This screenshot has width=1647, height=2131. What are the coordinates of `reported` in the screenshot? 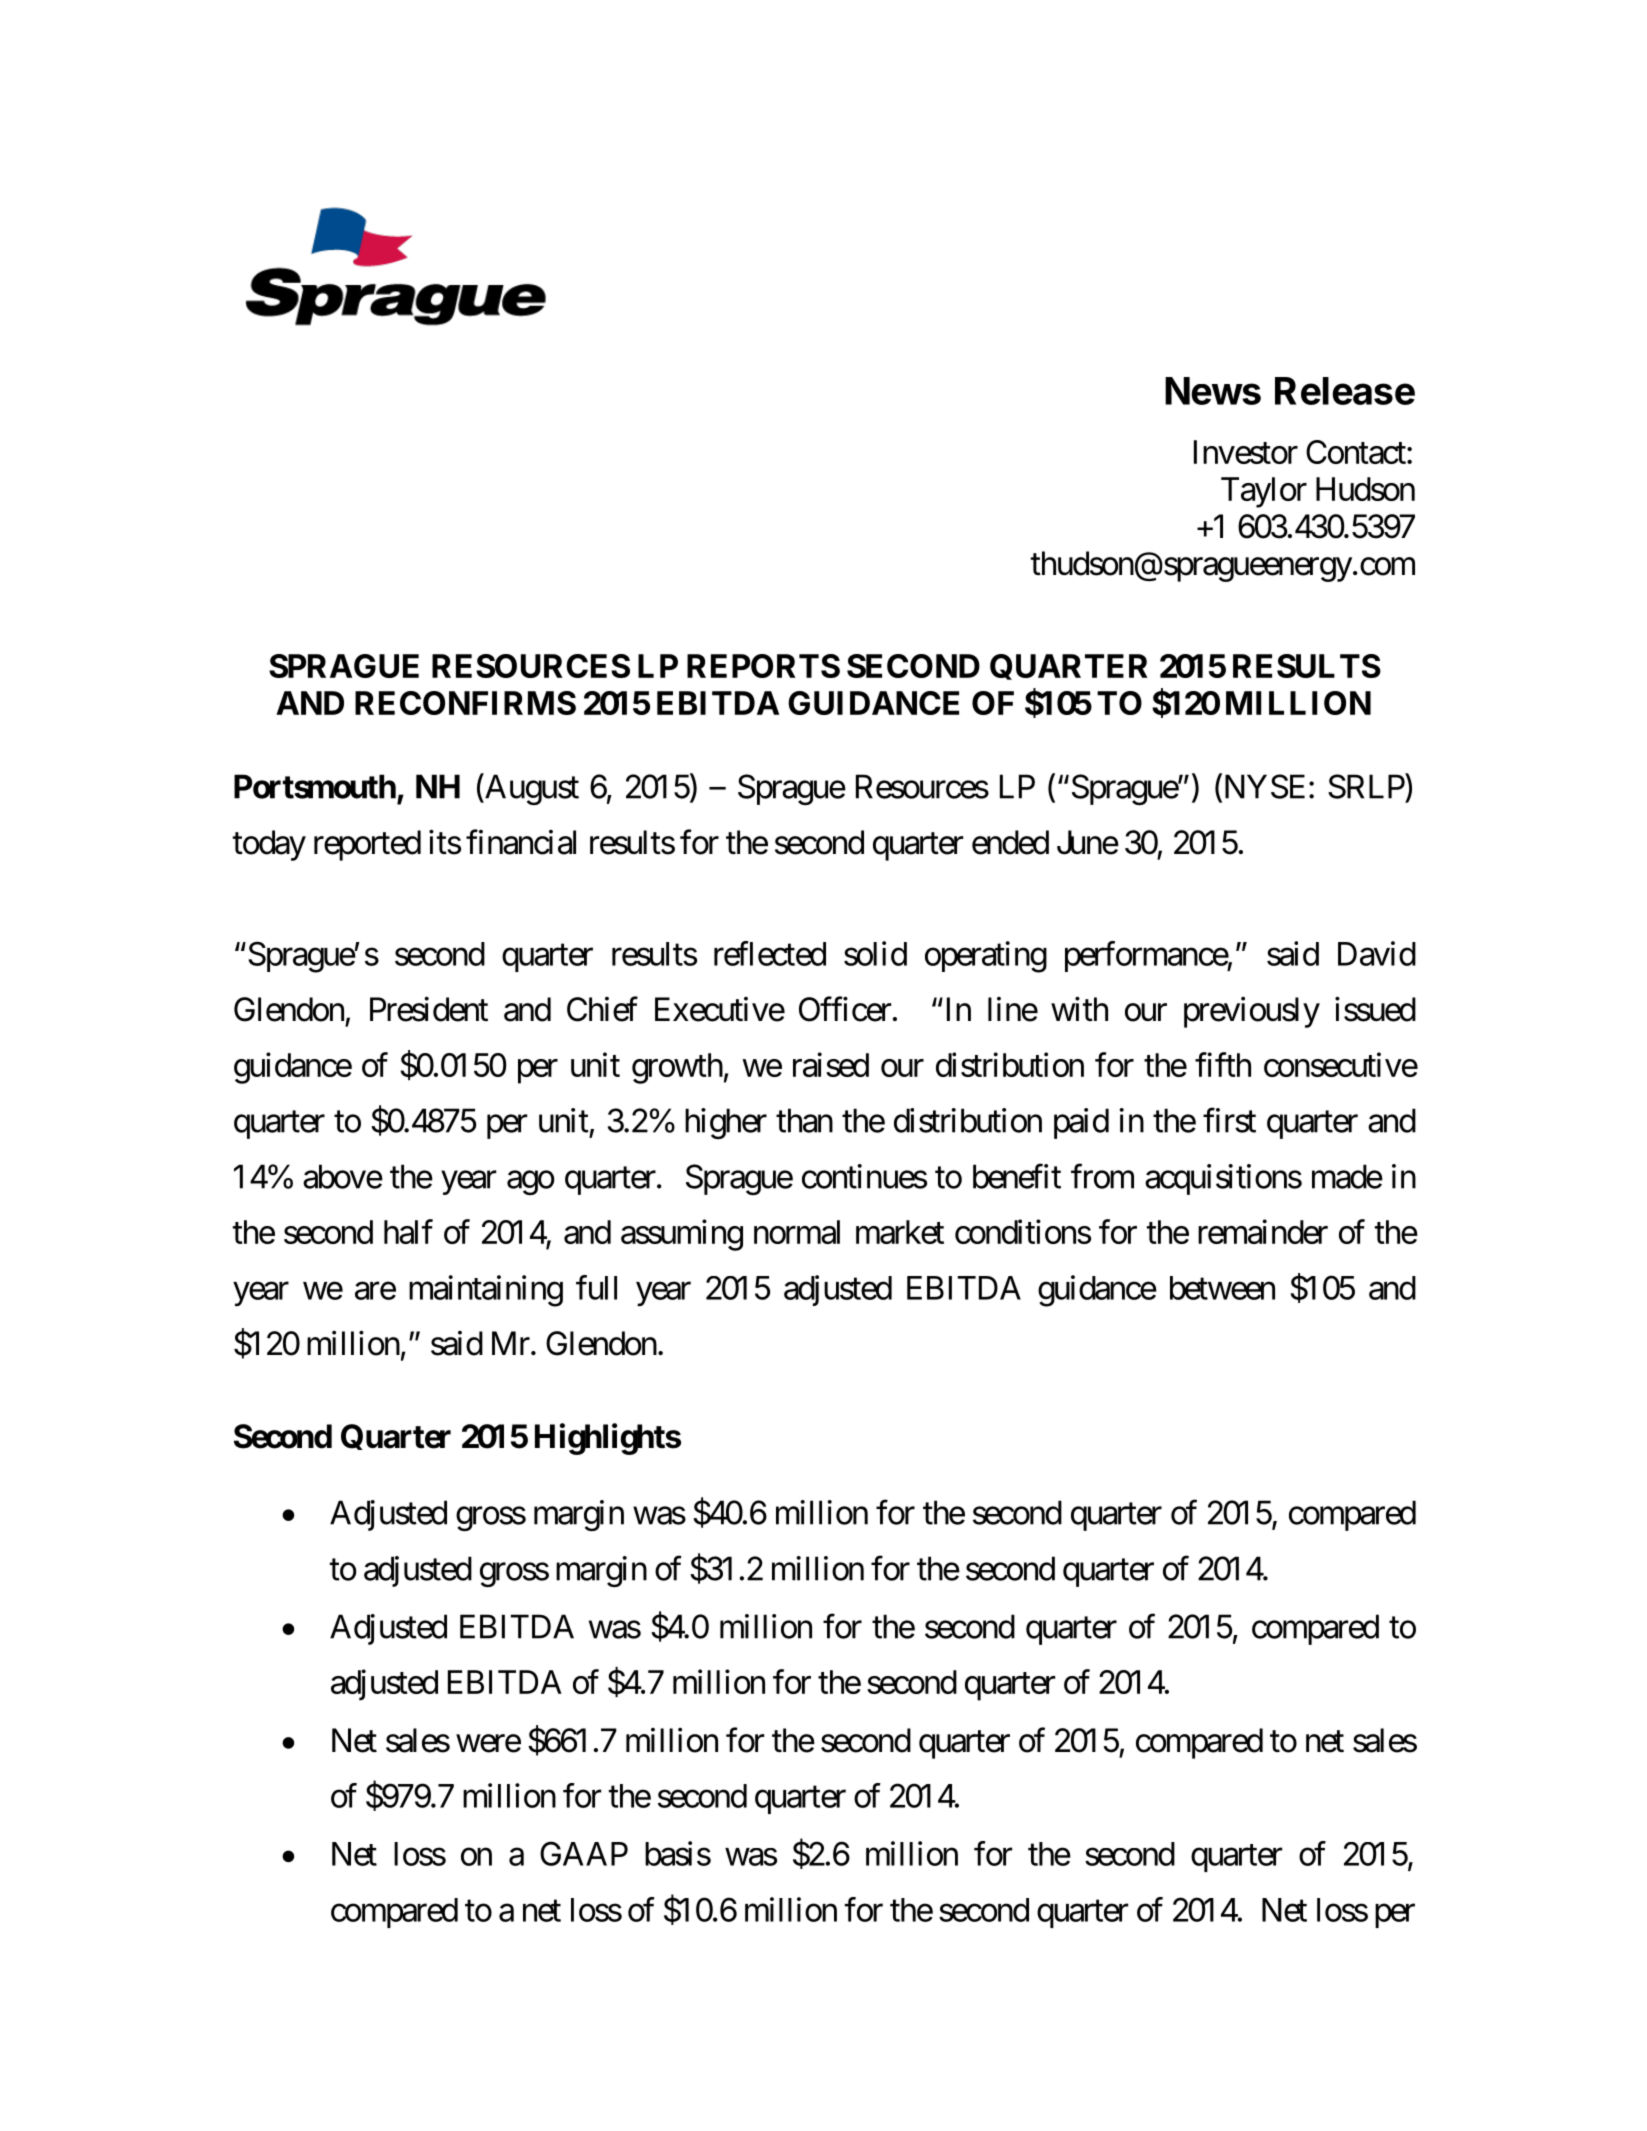 It's located at (367, 845).
